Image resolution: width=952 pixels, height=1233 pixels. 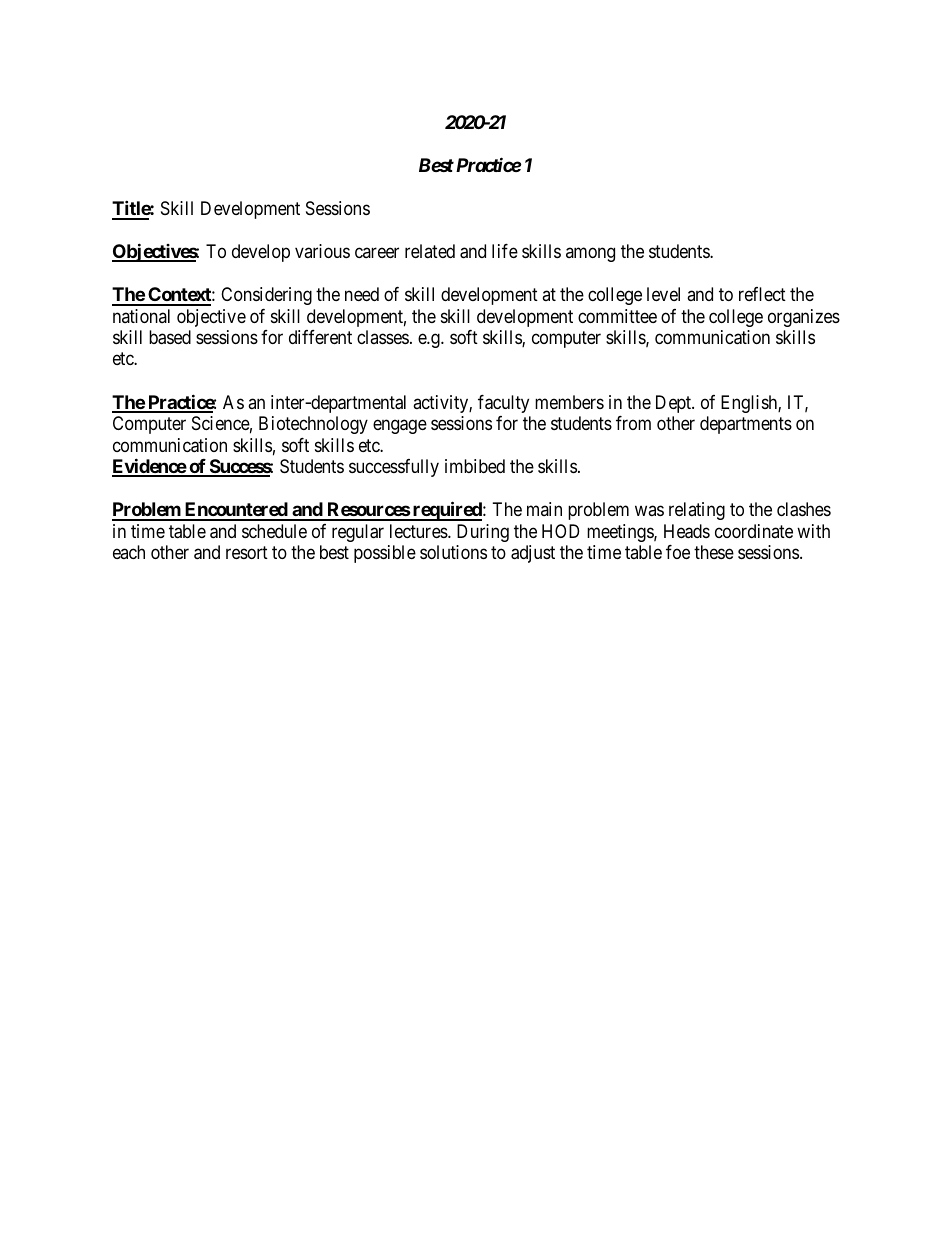 What do you see at coordinates (322, 251) in the screenshot?
I see `various` at bounding box center [322, 251].
